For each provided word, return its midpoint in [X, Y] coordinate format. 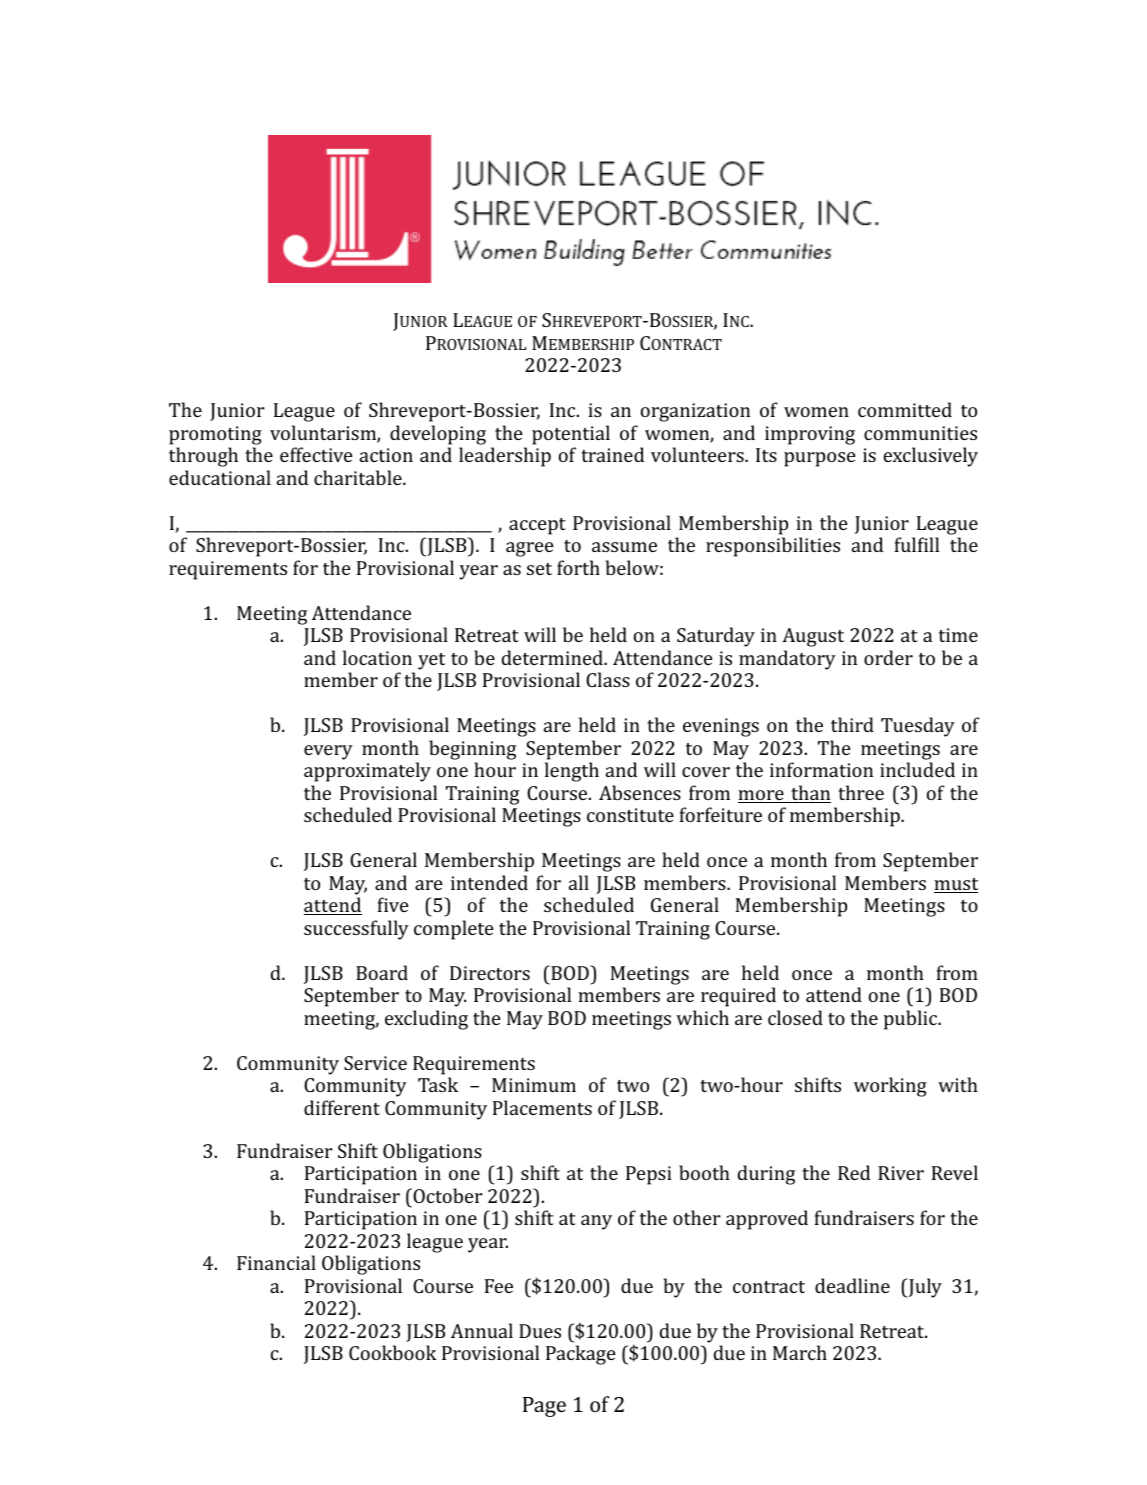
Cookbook [393, 1352]
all [579, 882]
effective [316, 454]
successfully [356, 930]
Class [608, 679]
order [888, 657]
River [901, 1173]
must [956, 885]
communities [920, 433]
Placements [542, 1107]
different [342, 1107]
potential [571, 435]
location [377, 657]
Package [580, 1355]
